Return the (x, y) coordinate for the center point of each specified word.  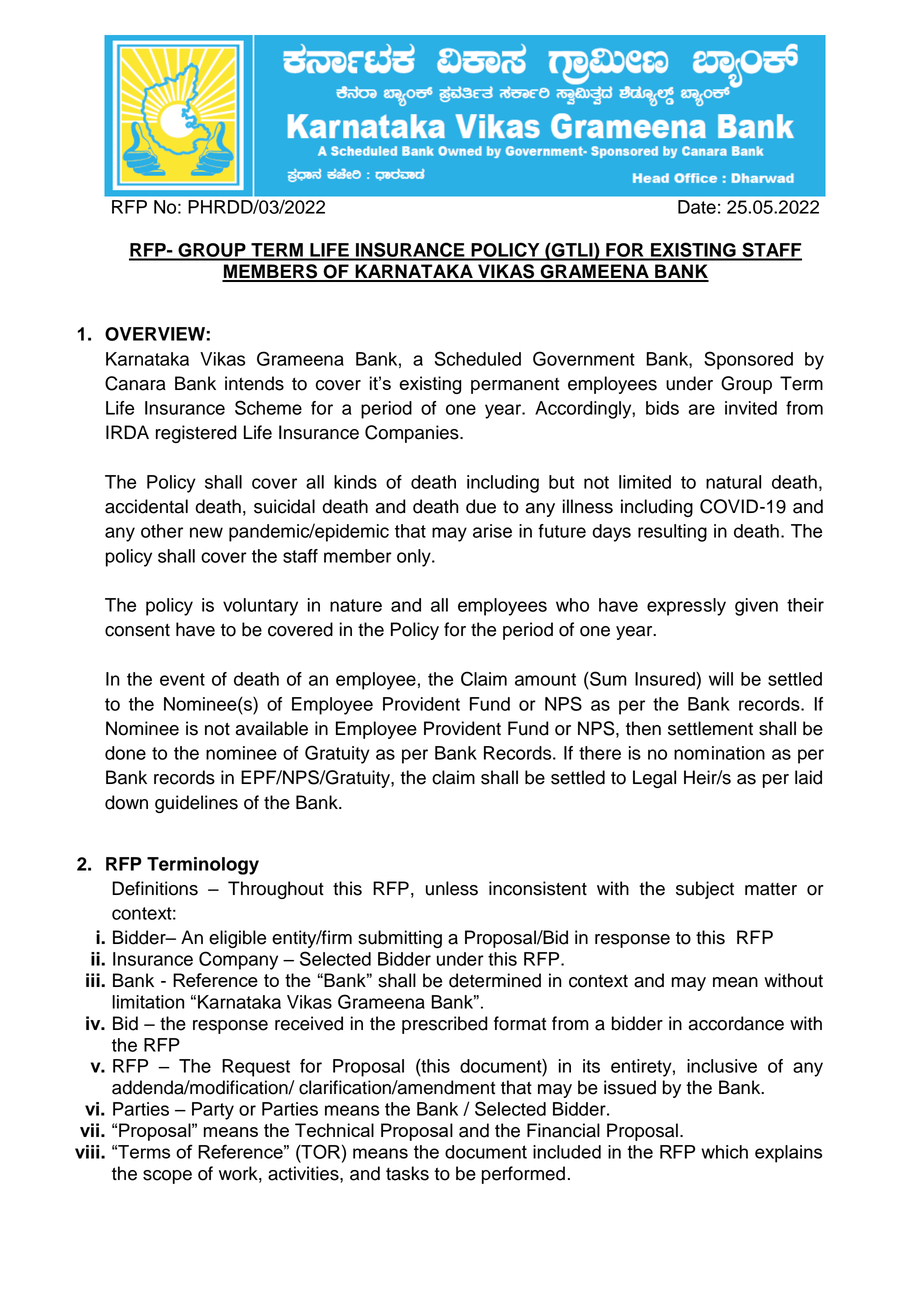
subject (705, 890)
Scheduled (478, 358)
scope (167, 1177)
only (415, 558)
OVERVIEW (156, 334)
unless (452, 888)
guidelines (196, 804)
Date (697, 207)
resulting (672, 533)
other (162, 531)
